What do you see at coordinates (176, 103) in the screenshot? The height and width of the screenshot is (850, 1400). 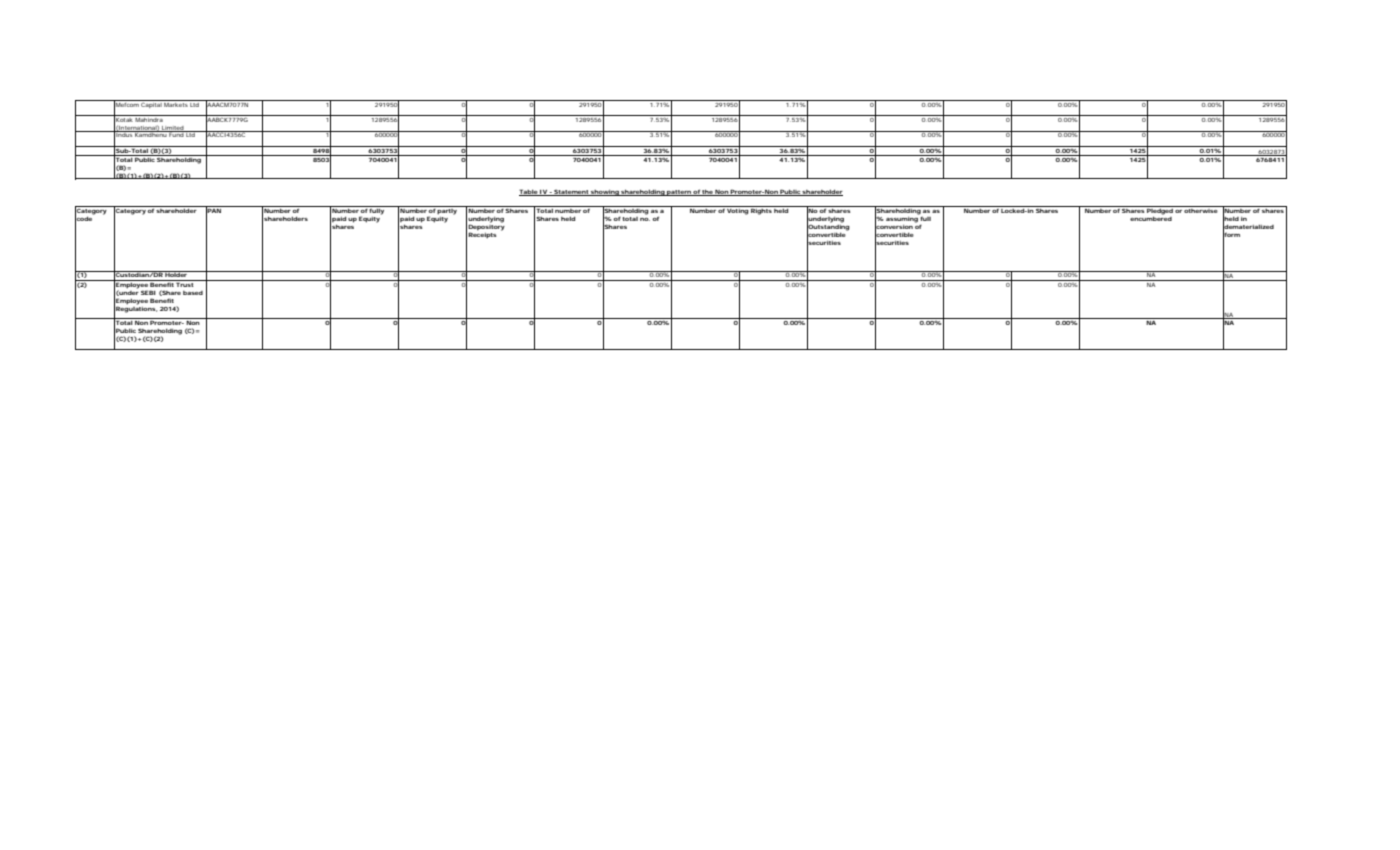 I see `Markets` at bounding box center [176, 103].
